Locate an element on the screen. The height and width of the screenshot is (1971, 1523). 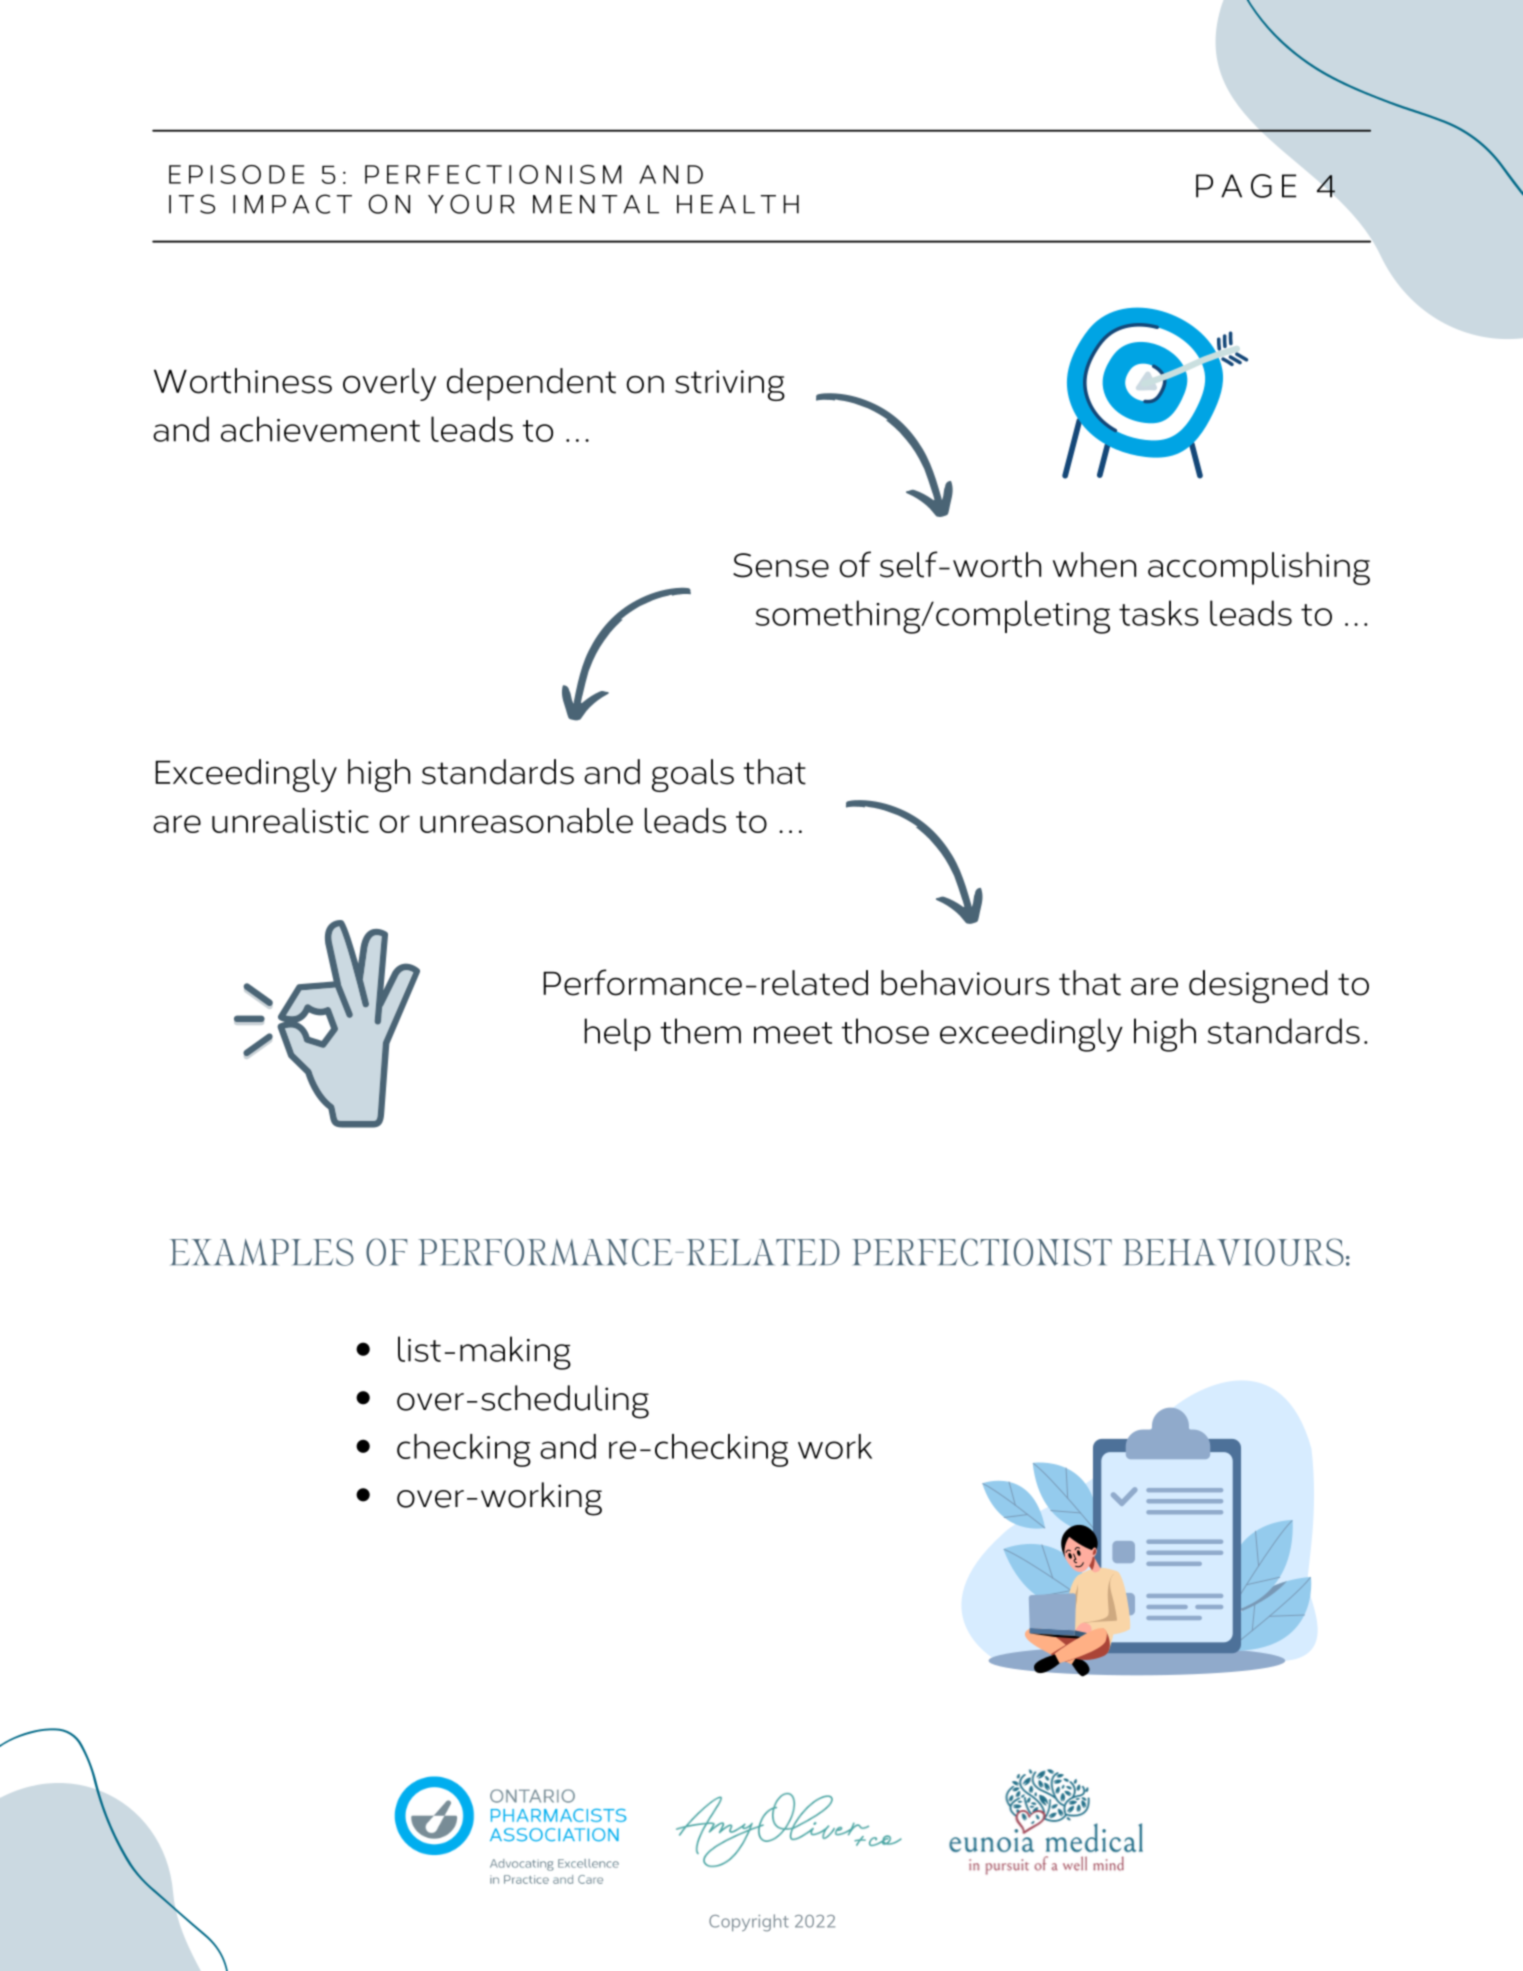
ITS is located at coordinates (192, 204).
